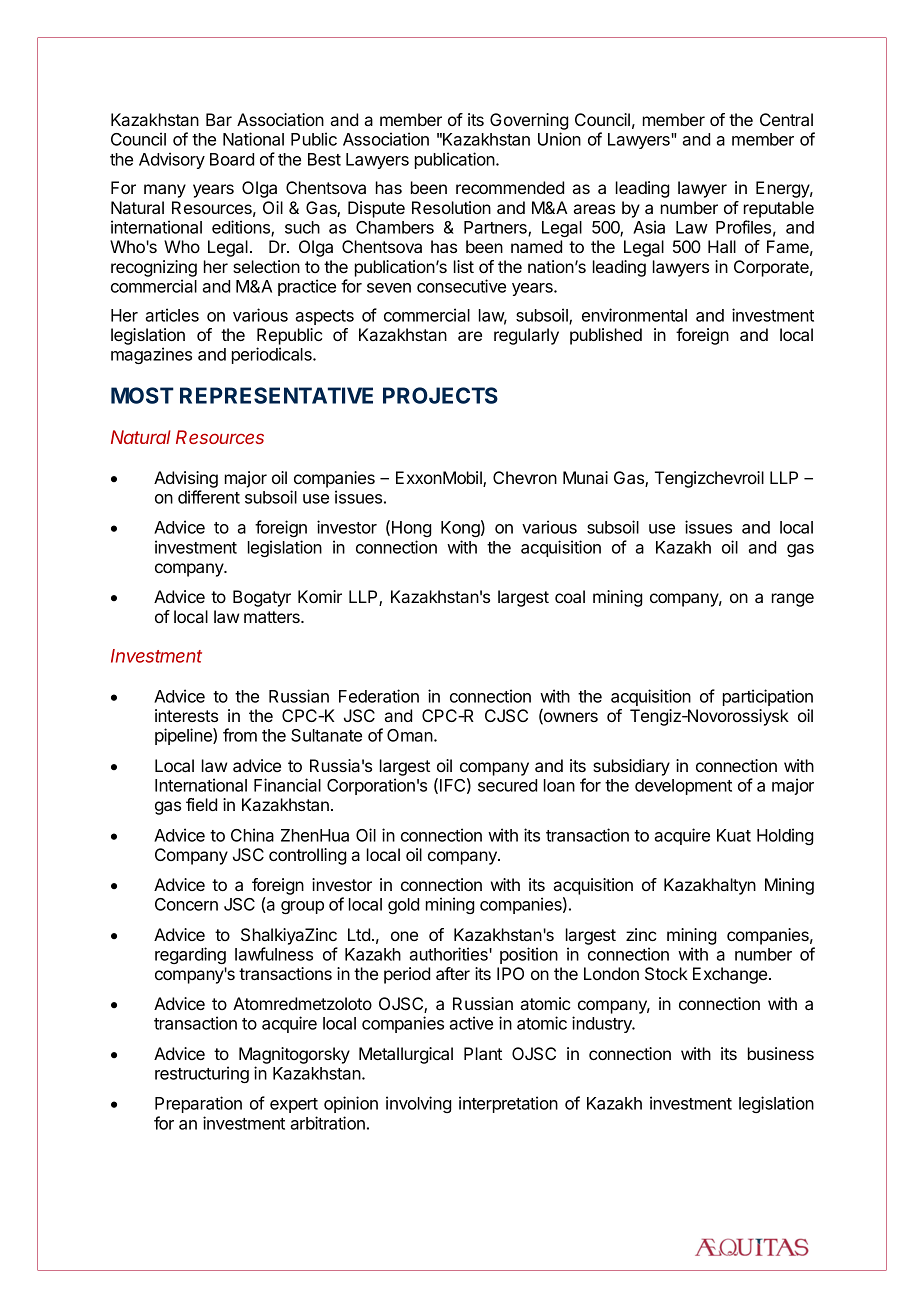 This page has height=1308, width=924. I want to click on Board, so click(232, 159).
